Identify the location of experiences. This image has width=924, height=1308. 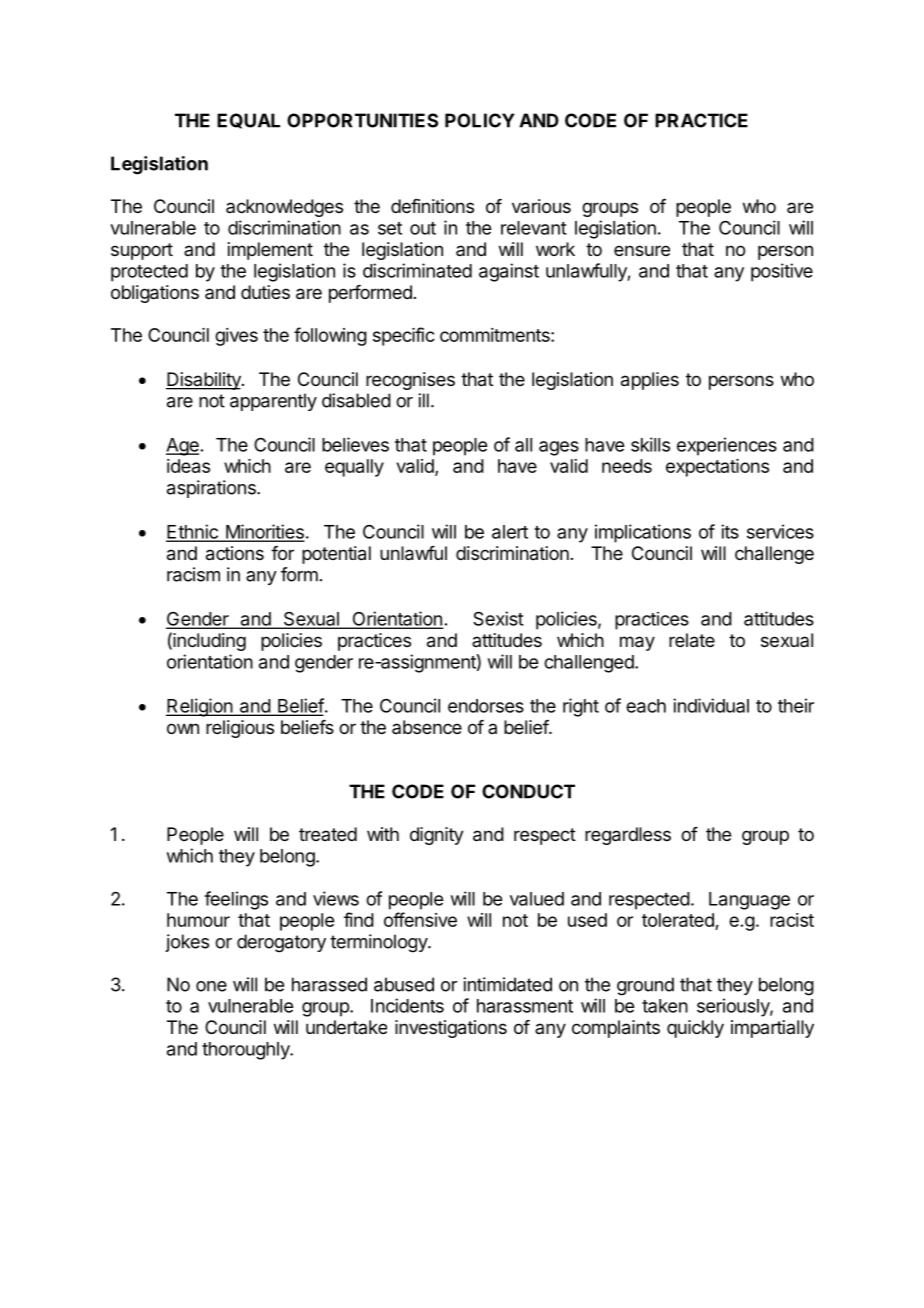
(727, 446).
